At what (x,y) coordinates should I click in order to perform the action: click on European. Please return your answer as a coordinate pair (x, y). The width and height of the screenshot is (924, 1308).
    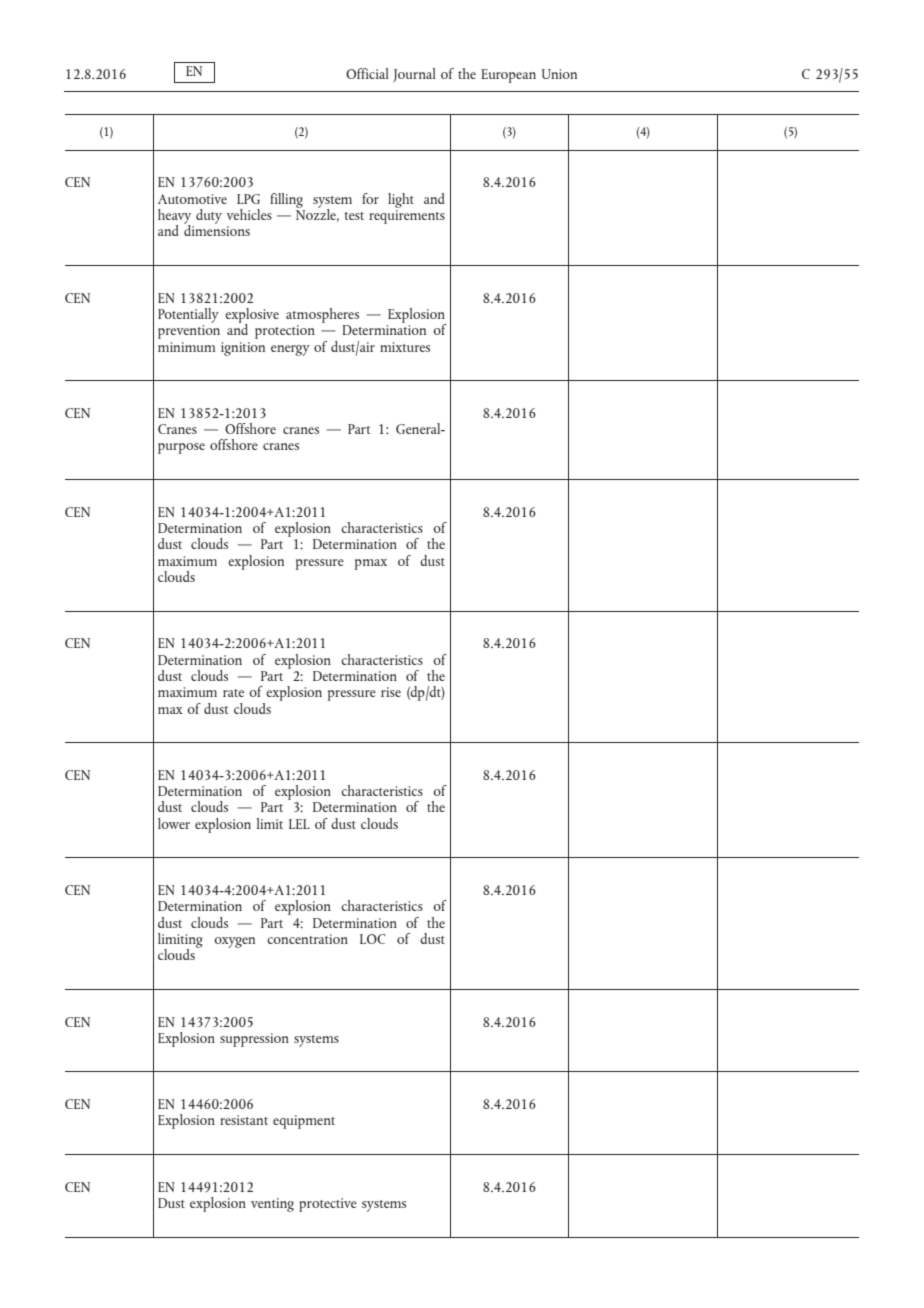
    Looking at the image, I should click on (508, 76).
